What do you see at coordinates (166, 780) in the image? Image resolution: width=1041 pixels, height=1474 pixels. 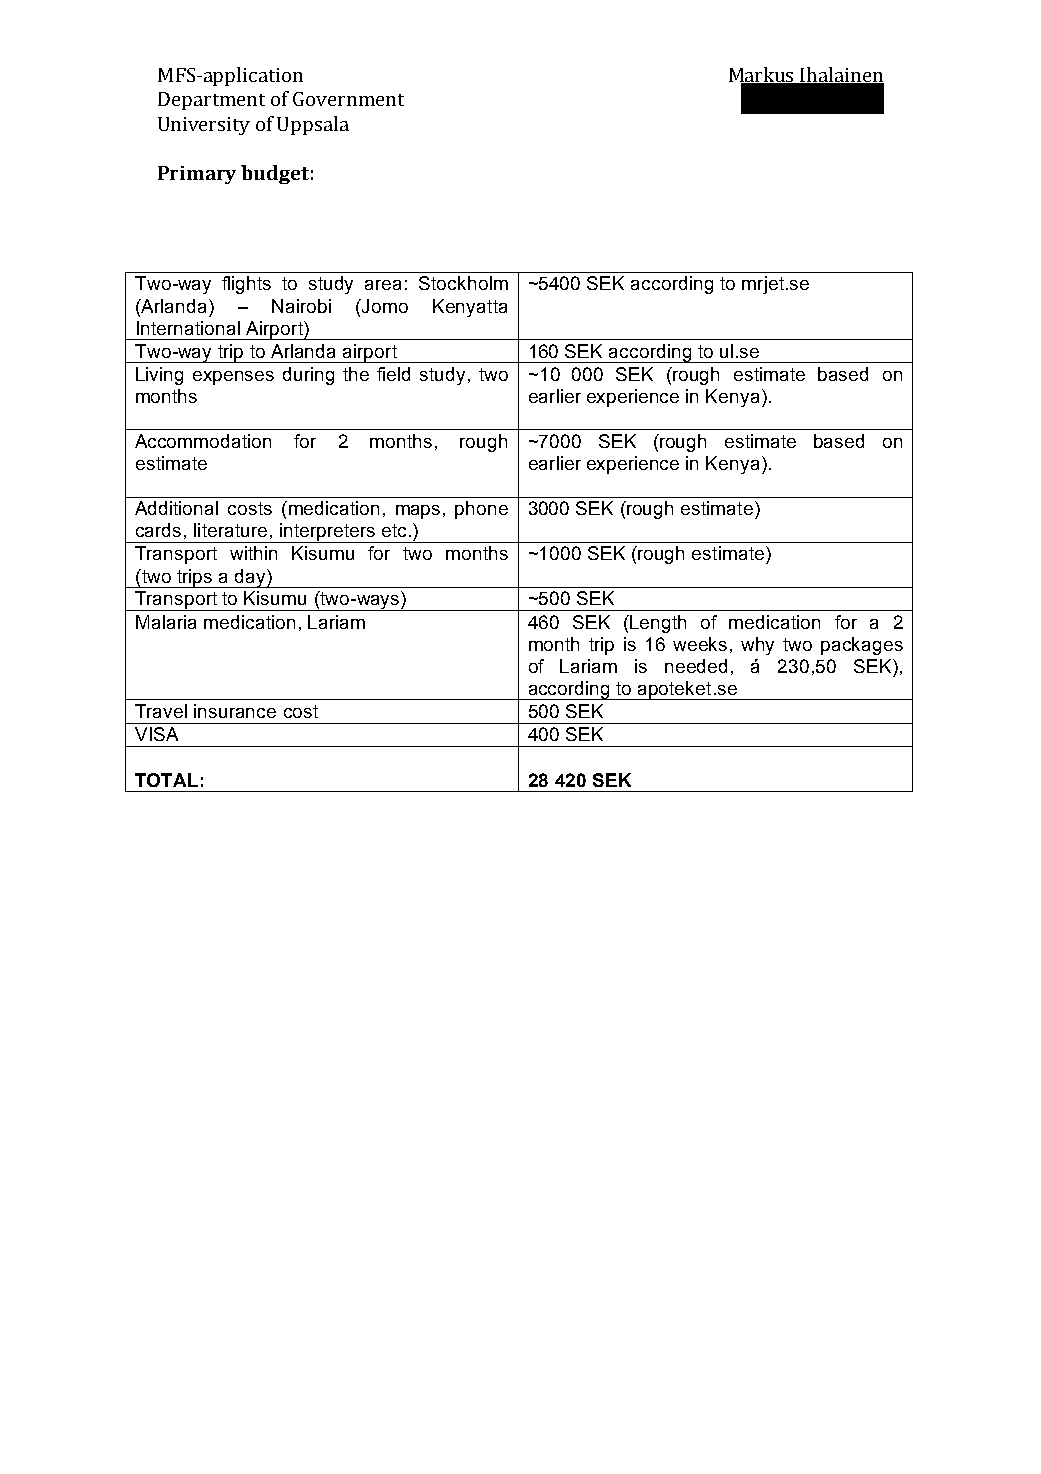 I see `TOTAL` at bounding box center [166, 780].
